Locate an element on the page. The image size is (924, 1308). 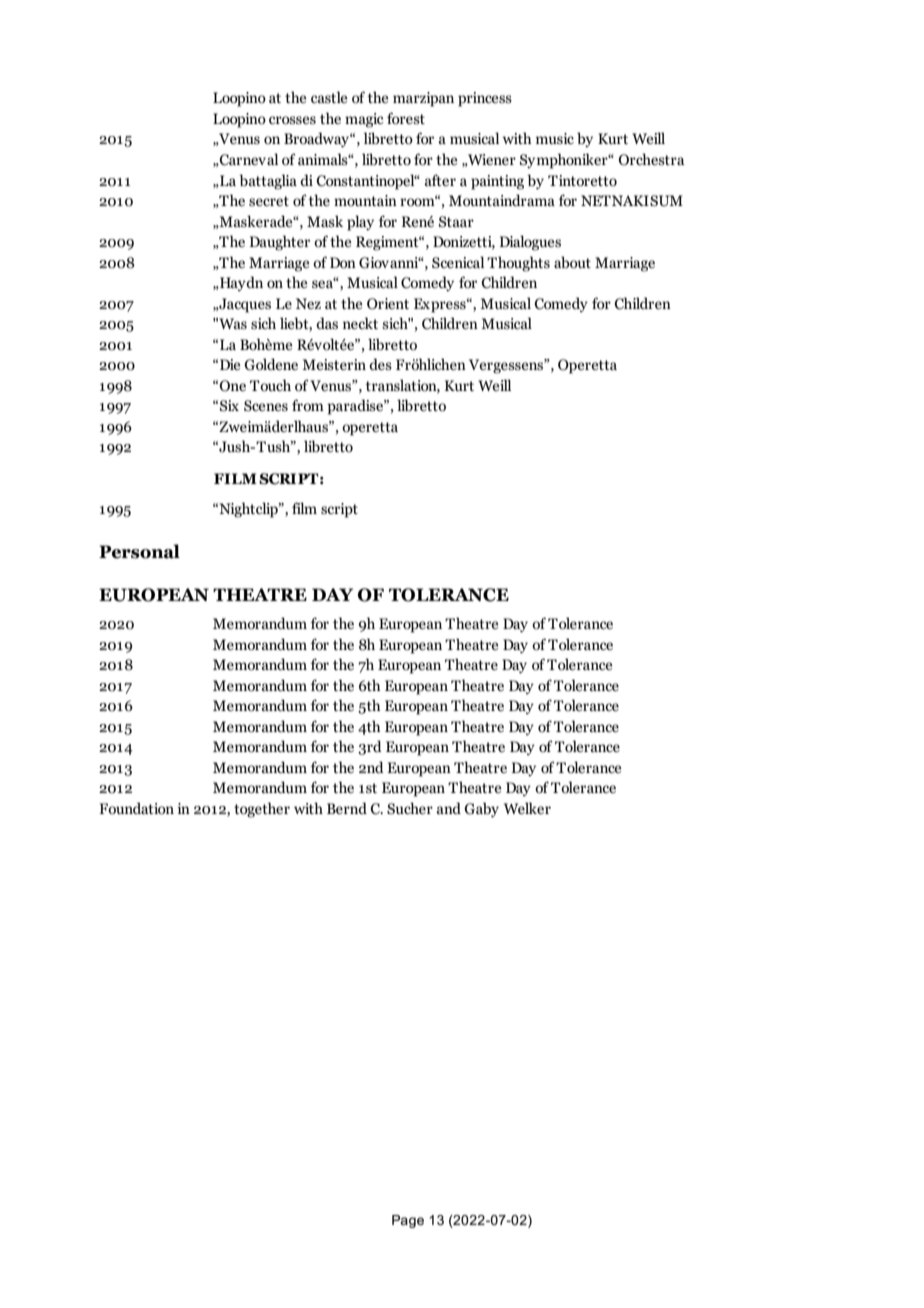
Gaby is located at coordinates (481, 809).
